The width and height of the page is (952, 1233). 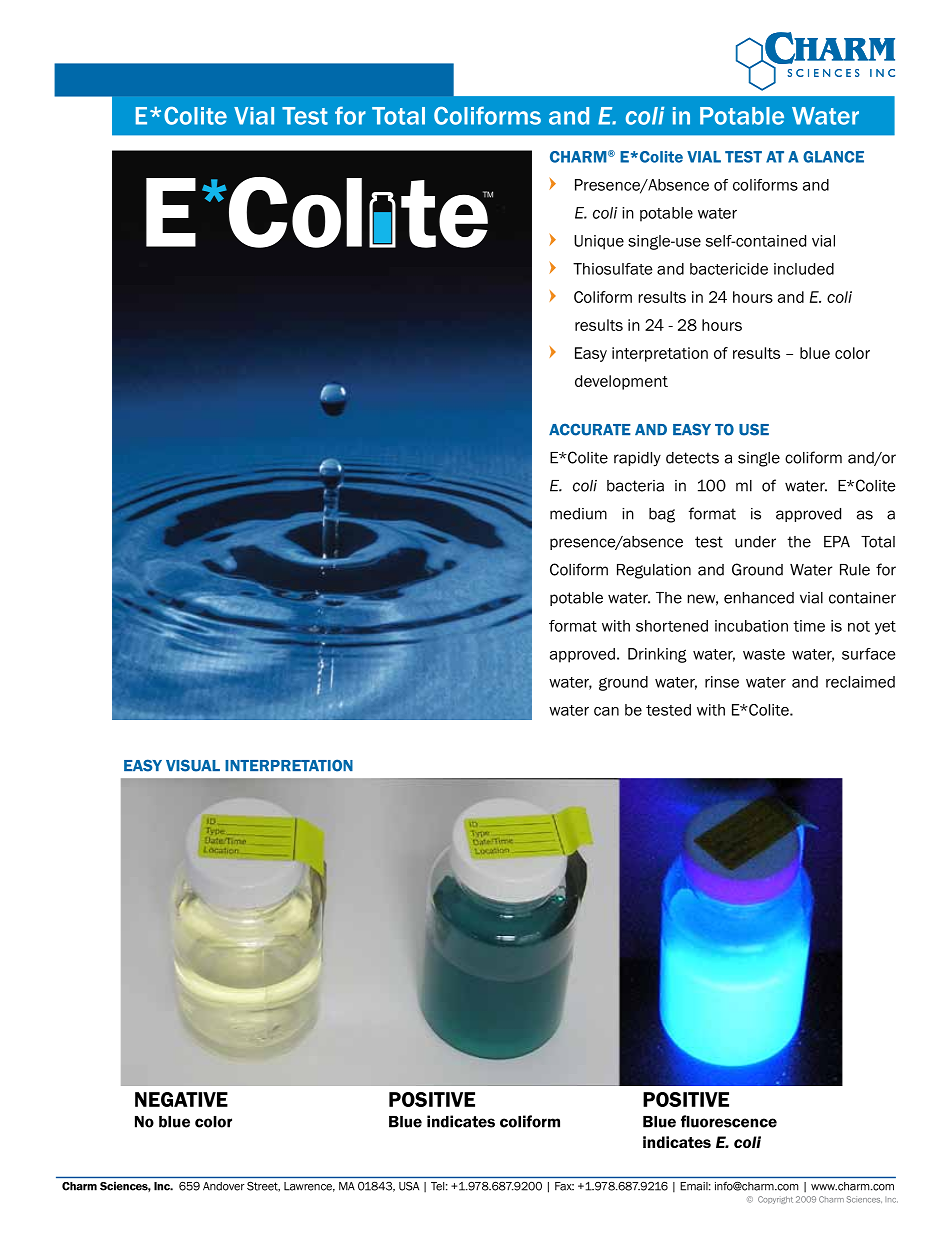 What do you see at coordinates (612, 269) in the page?
I see `Thiosulfate` at bounding box center [612, 269].
